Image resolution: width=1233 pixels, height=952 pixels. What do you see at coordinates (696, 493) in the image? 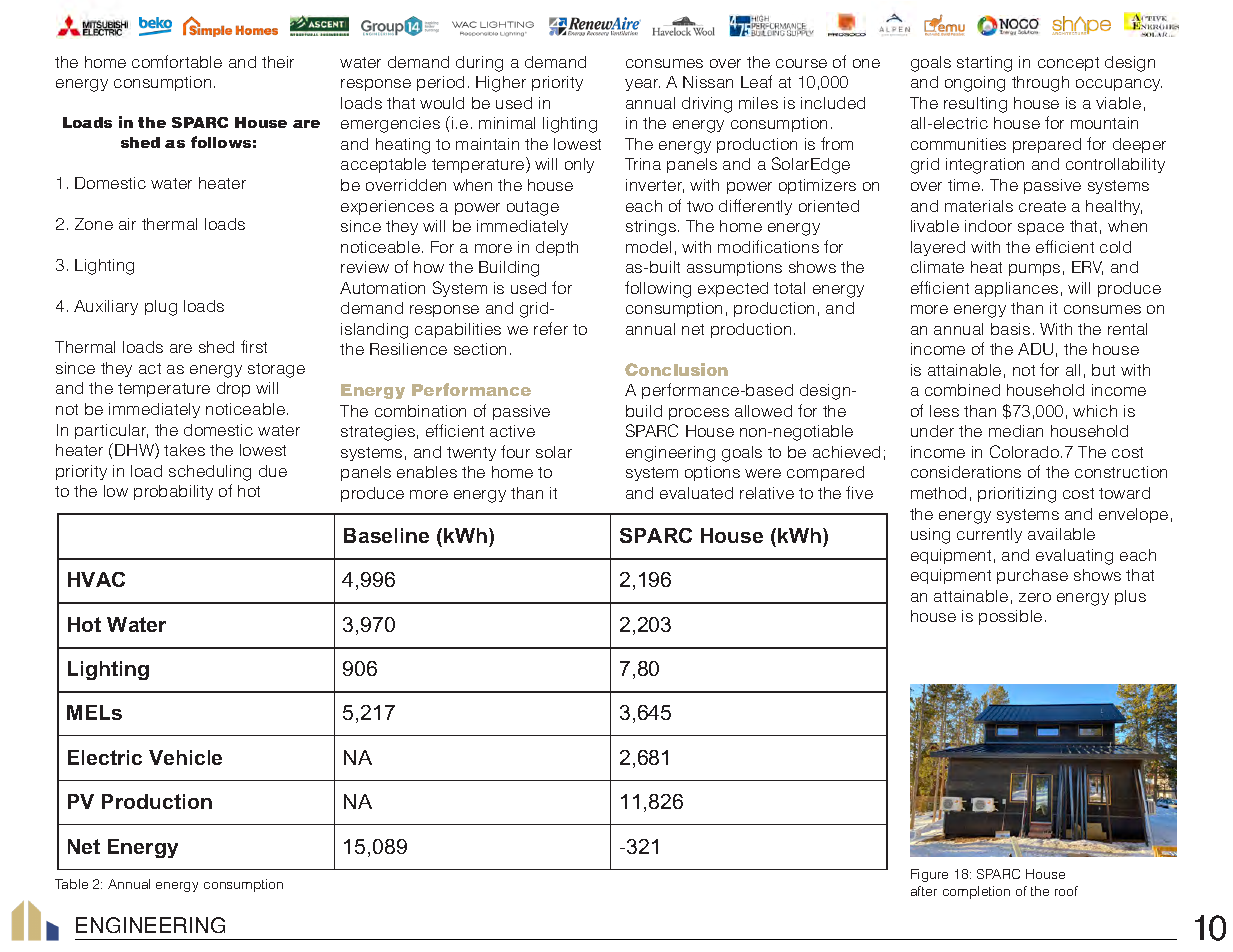
I see `evaluated` at bounding box center [696, 493].
